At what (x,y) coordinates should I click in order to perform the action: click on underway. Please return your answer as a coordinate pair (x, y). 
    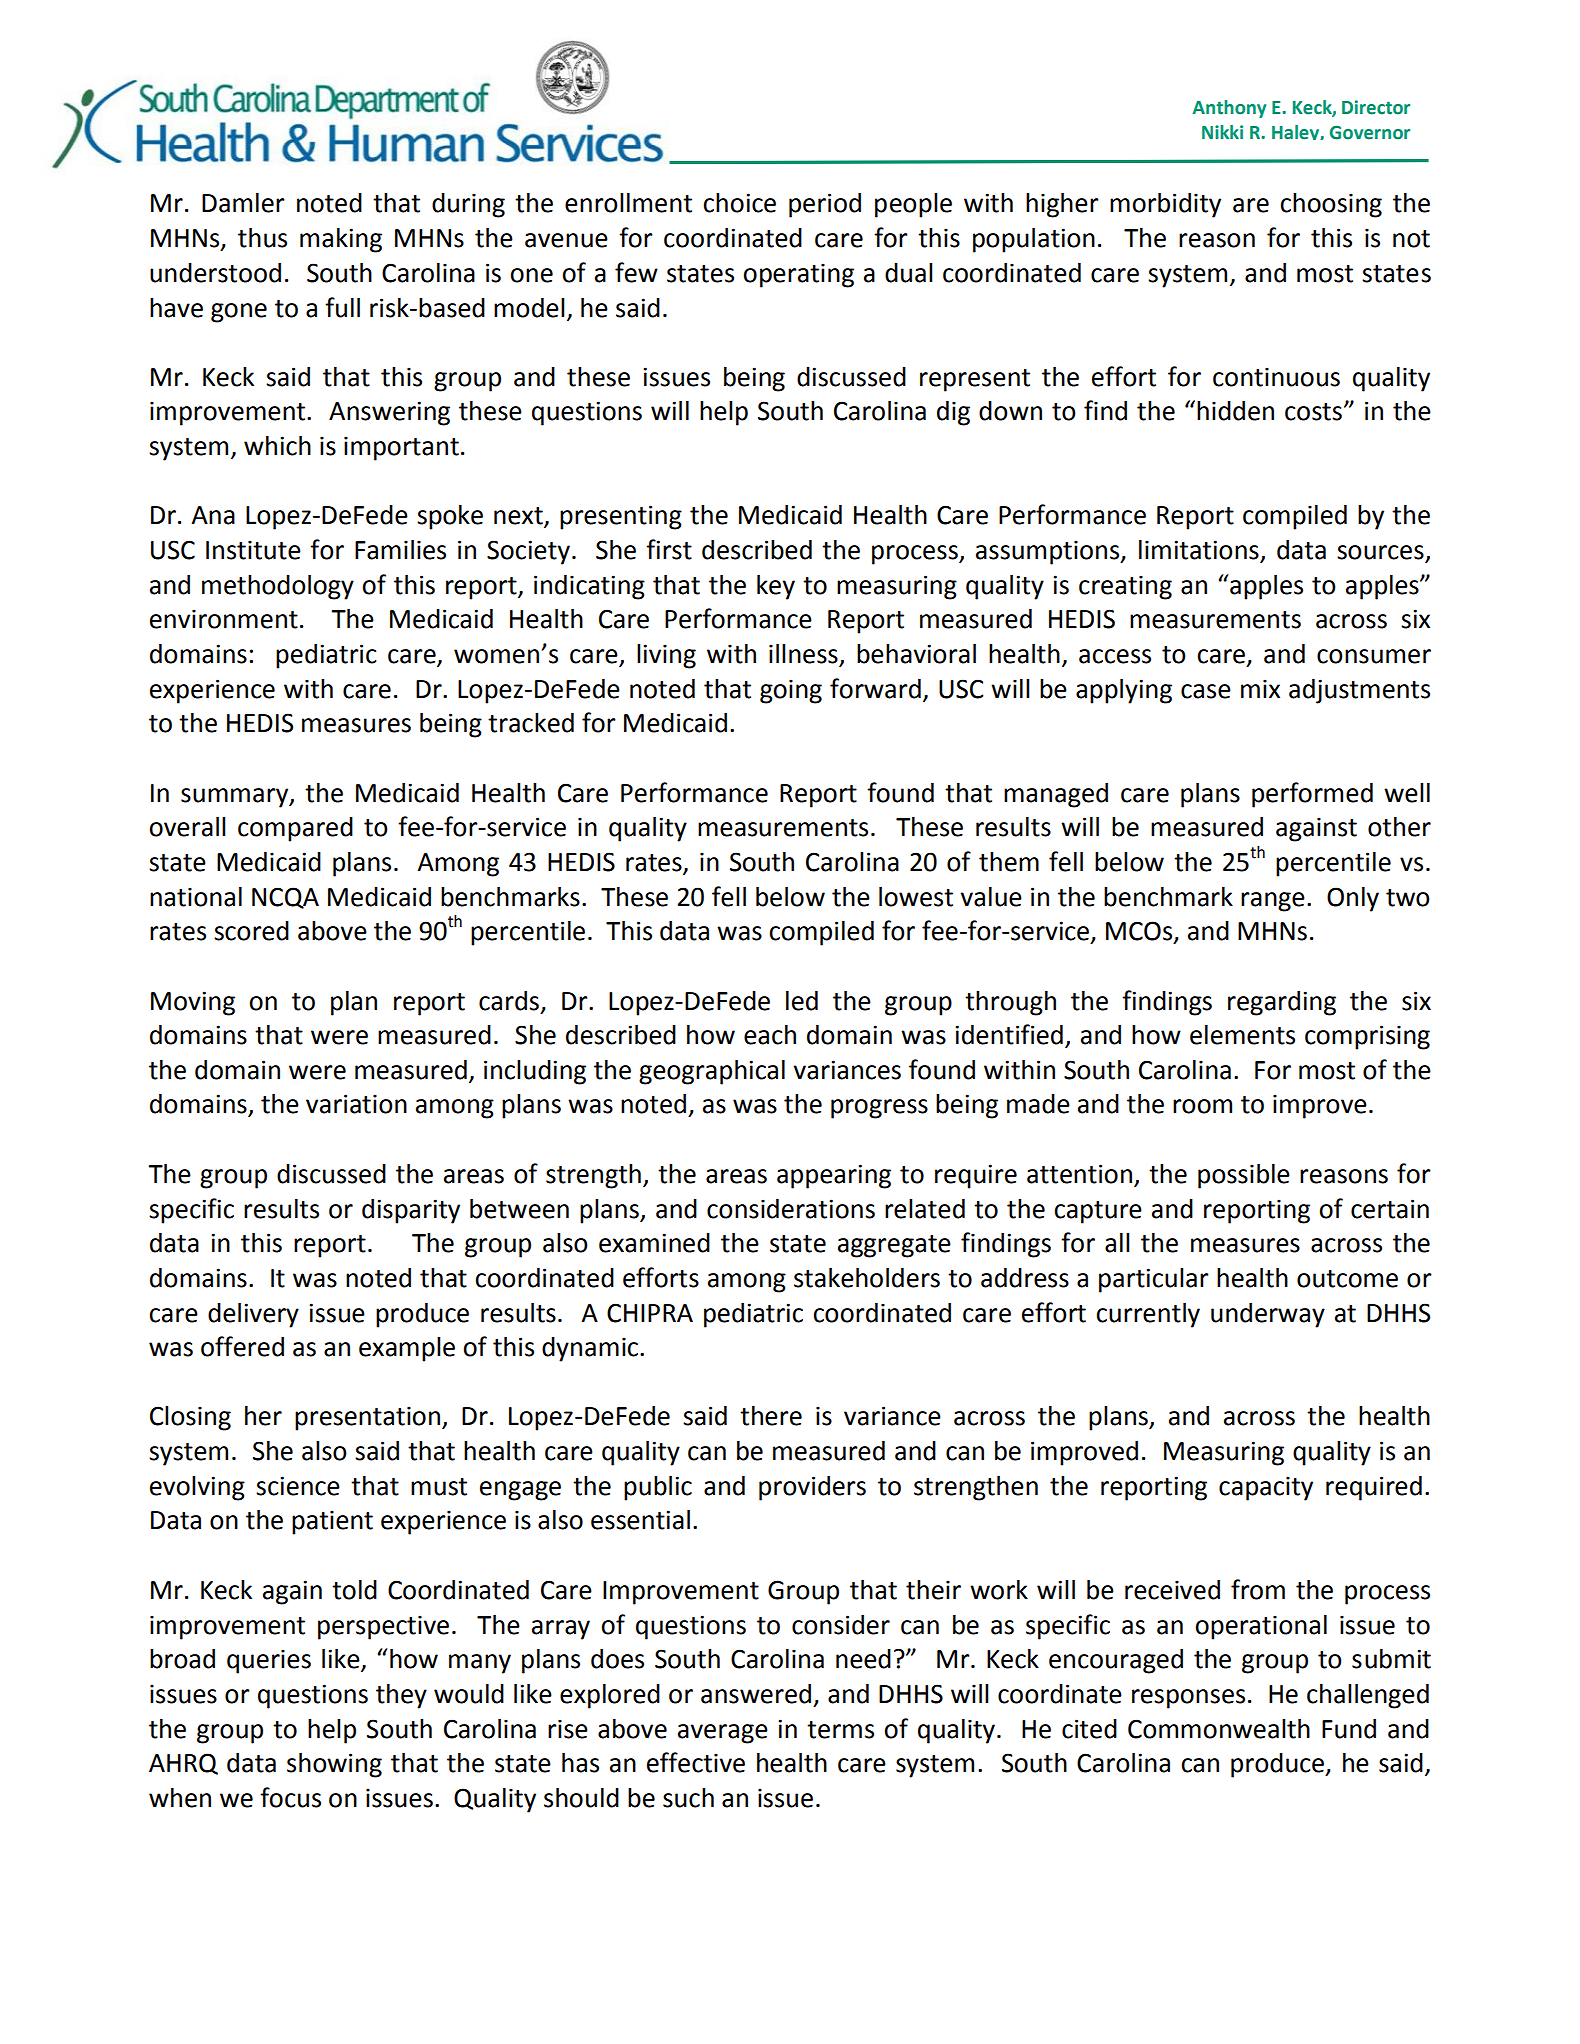
    Looking at the image, I should click on (1268, 1315).
